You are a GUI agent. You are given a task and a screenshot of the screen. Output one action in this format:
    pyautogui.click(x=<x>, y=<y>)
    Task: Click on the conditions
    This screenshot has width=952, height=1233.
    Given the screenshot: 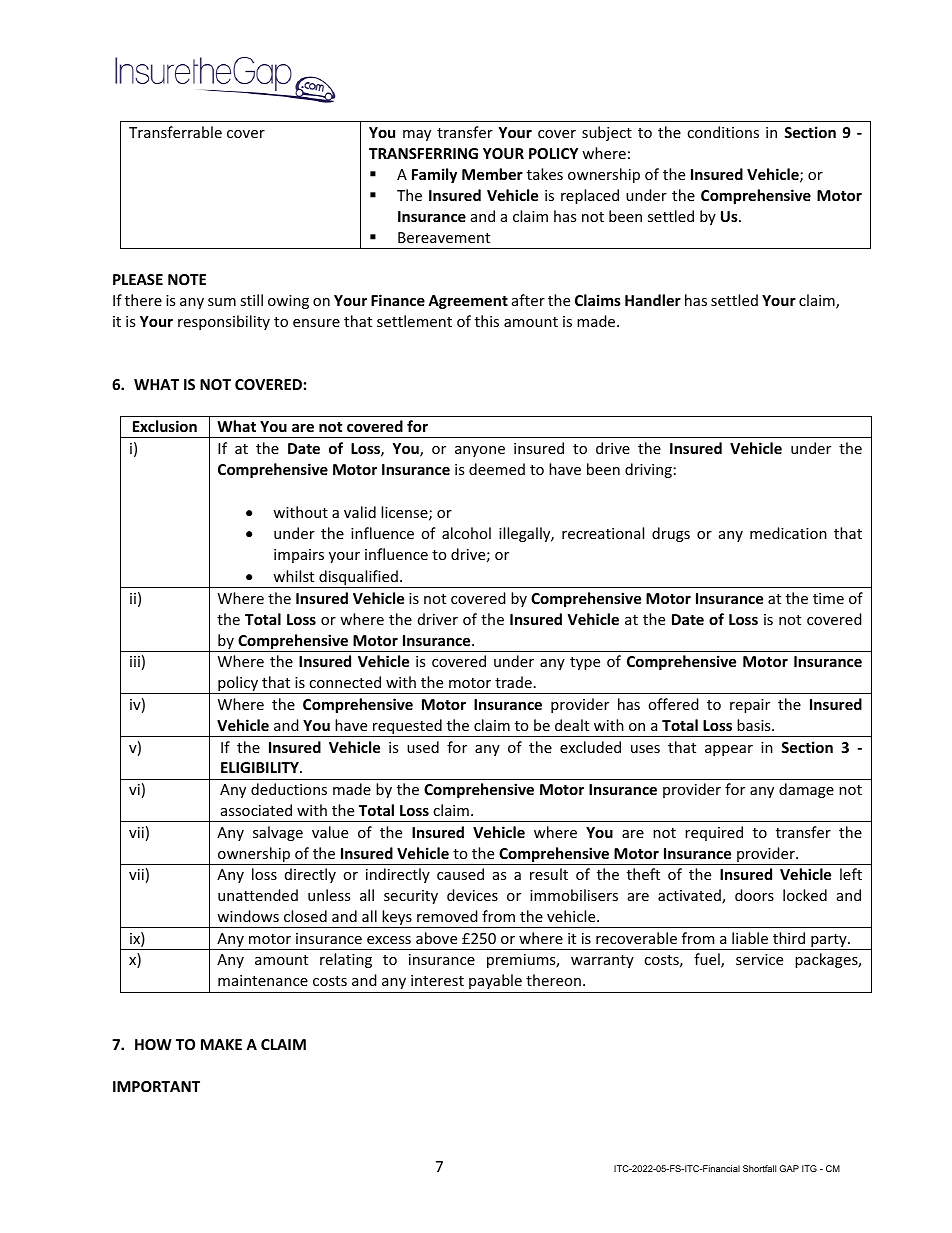 What is the action you would take?
    pyautogui.click(x=723, y=132)
